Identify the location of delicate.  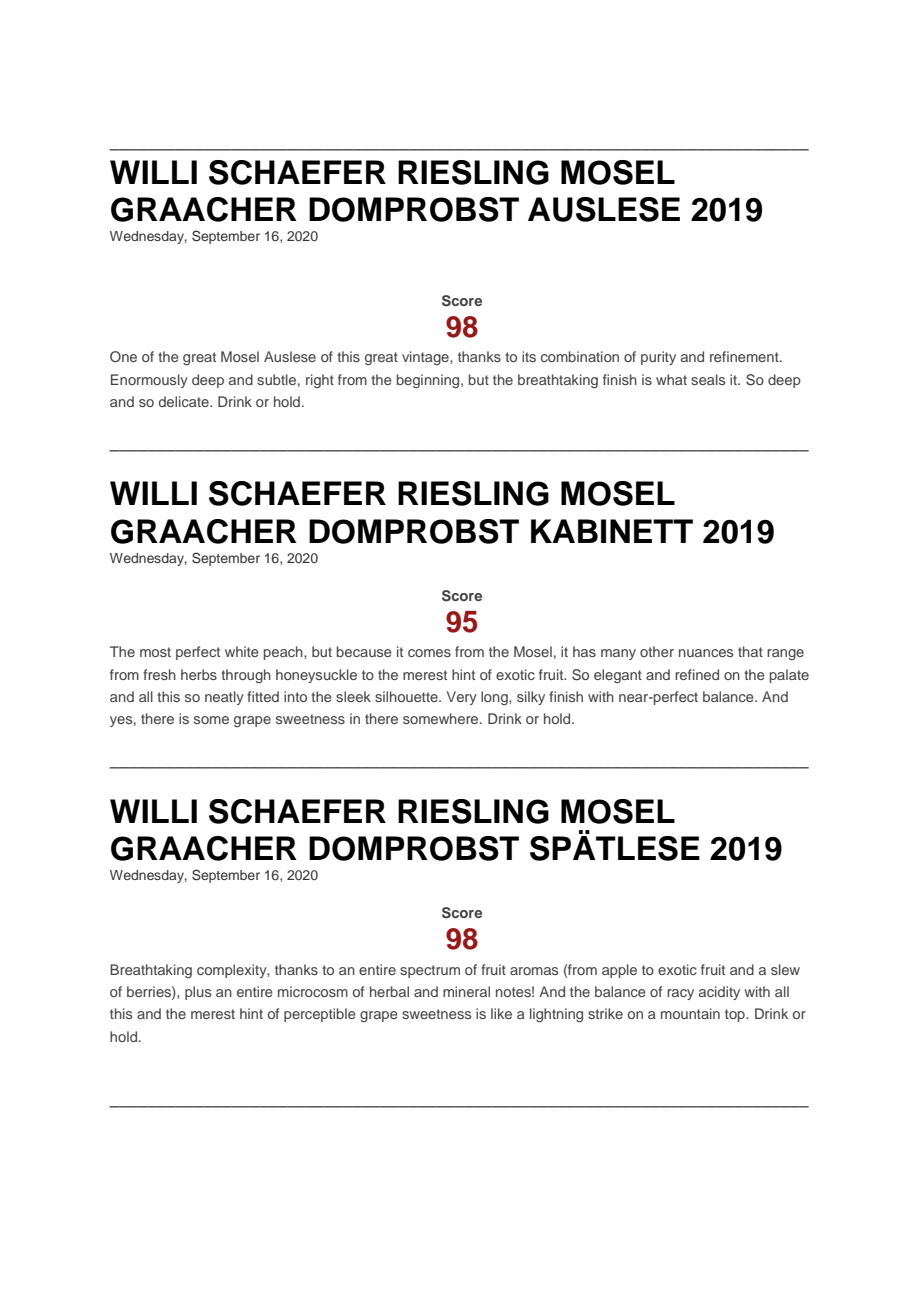
(185, 401).
